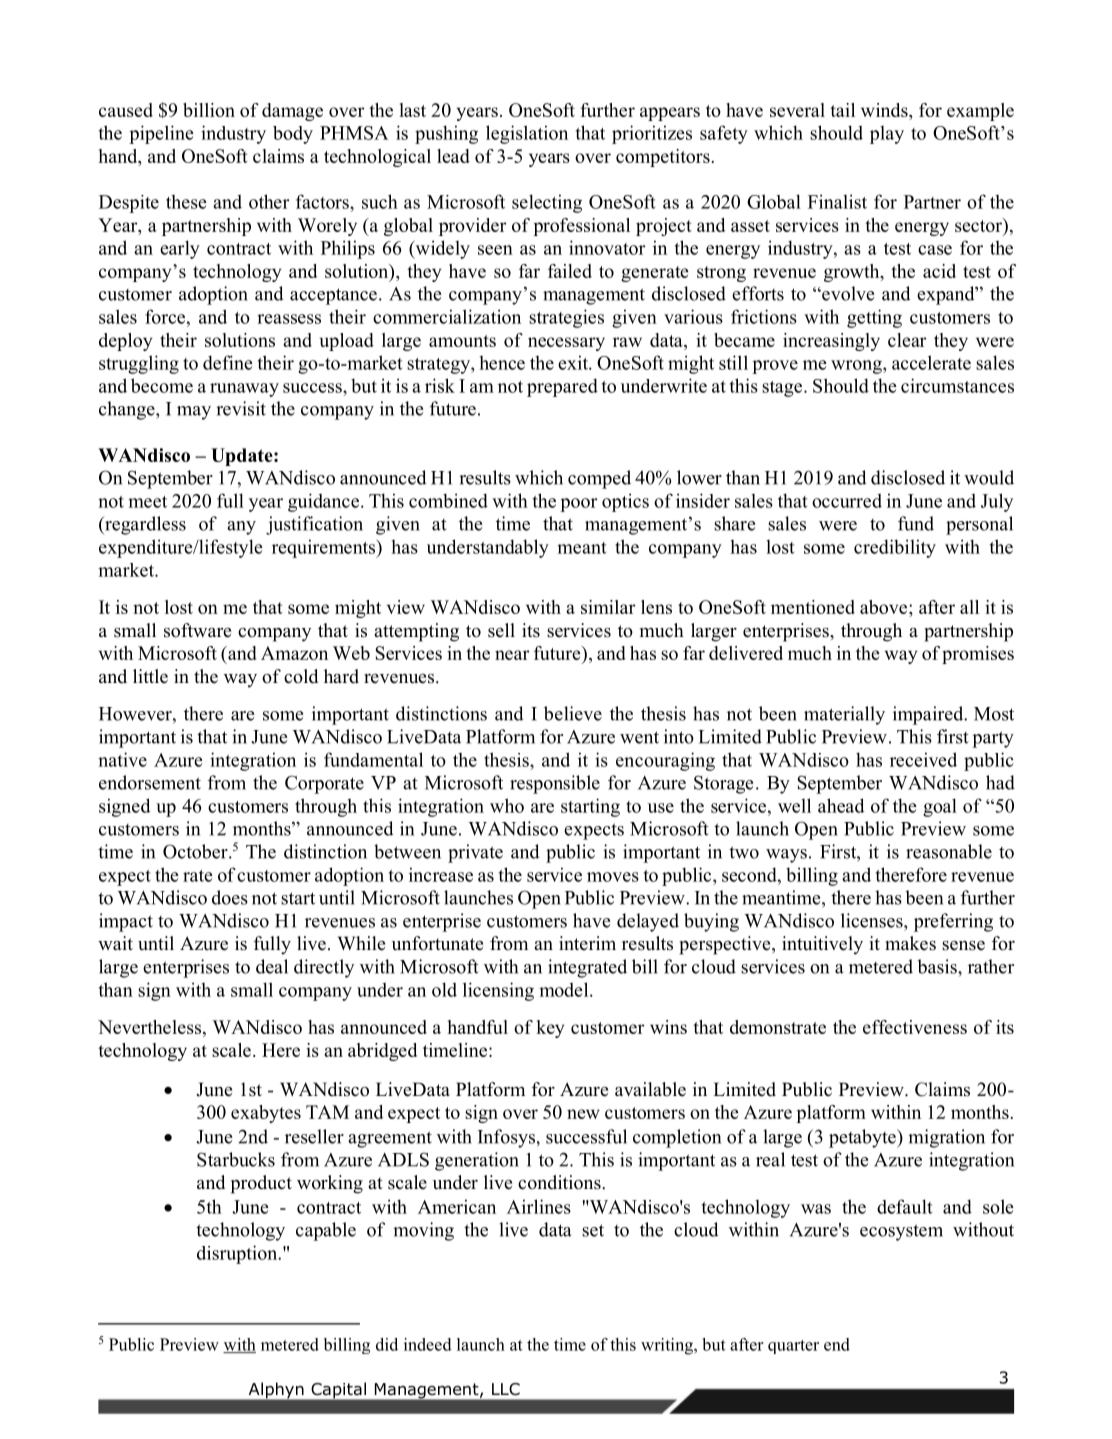 Image resolution: width=1112 pixels, height=1439 pixels. Describe the element at coordinates (793, 1347) in the page. I see `quarter` at that location.
